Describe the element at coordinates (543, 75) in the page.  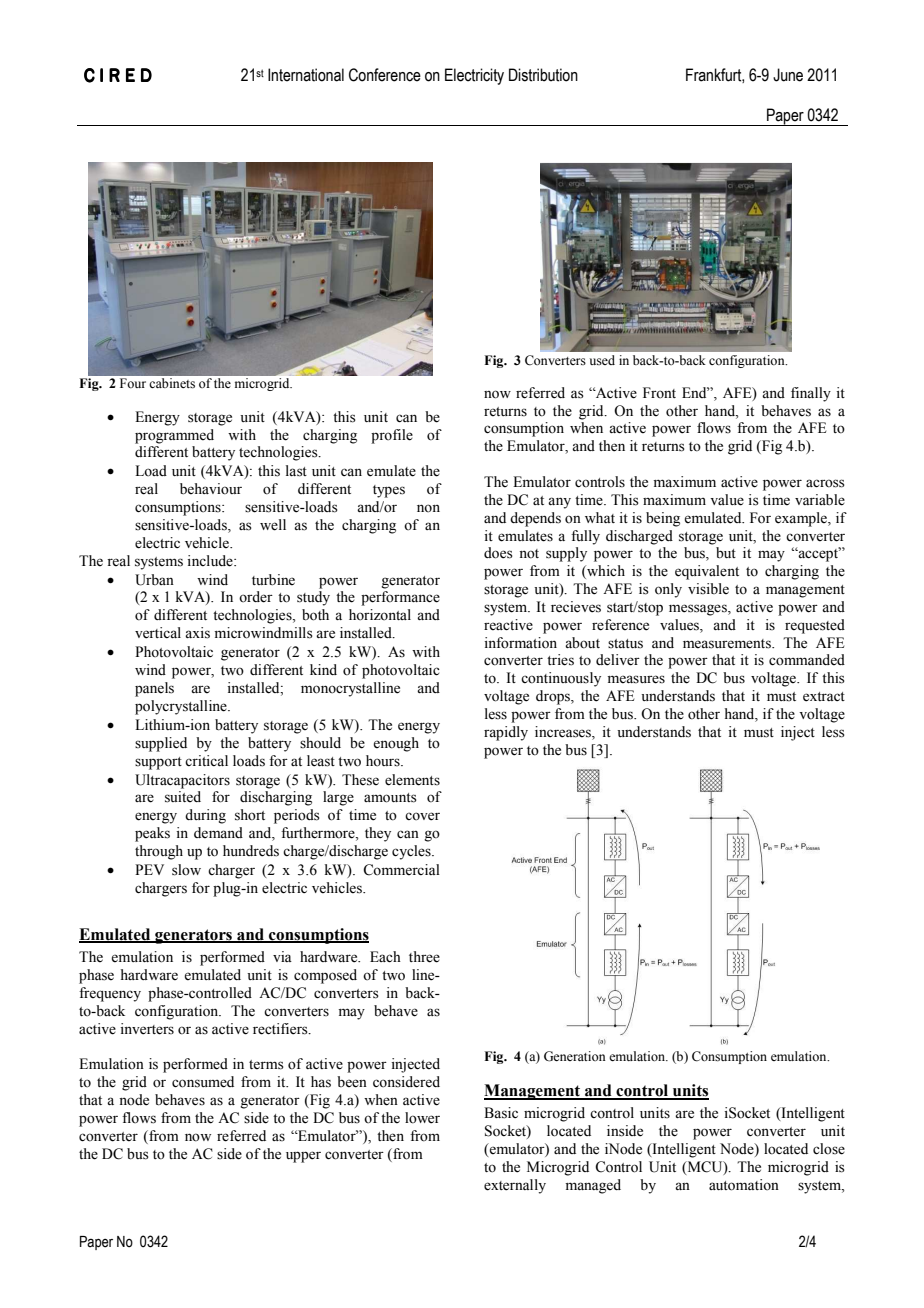
I see `Distribution` at that location.
